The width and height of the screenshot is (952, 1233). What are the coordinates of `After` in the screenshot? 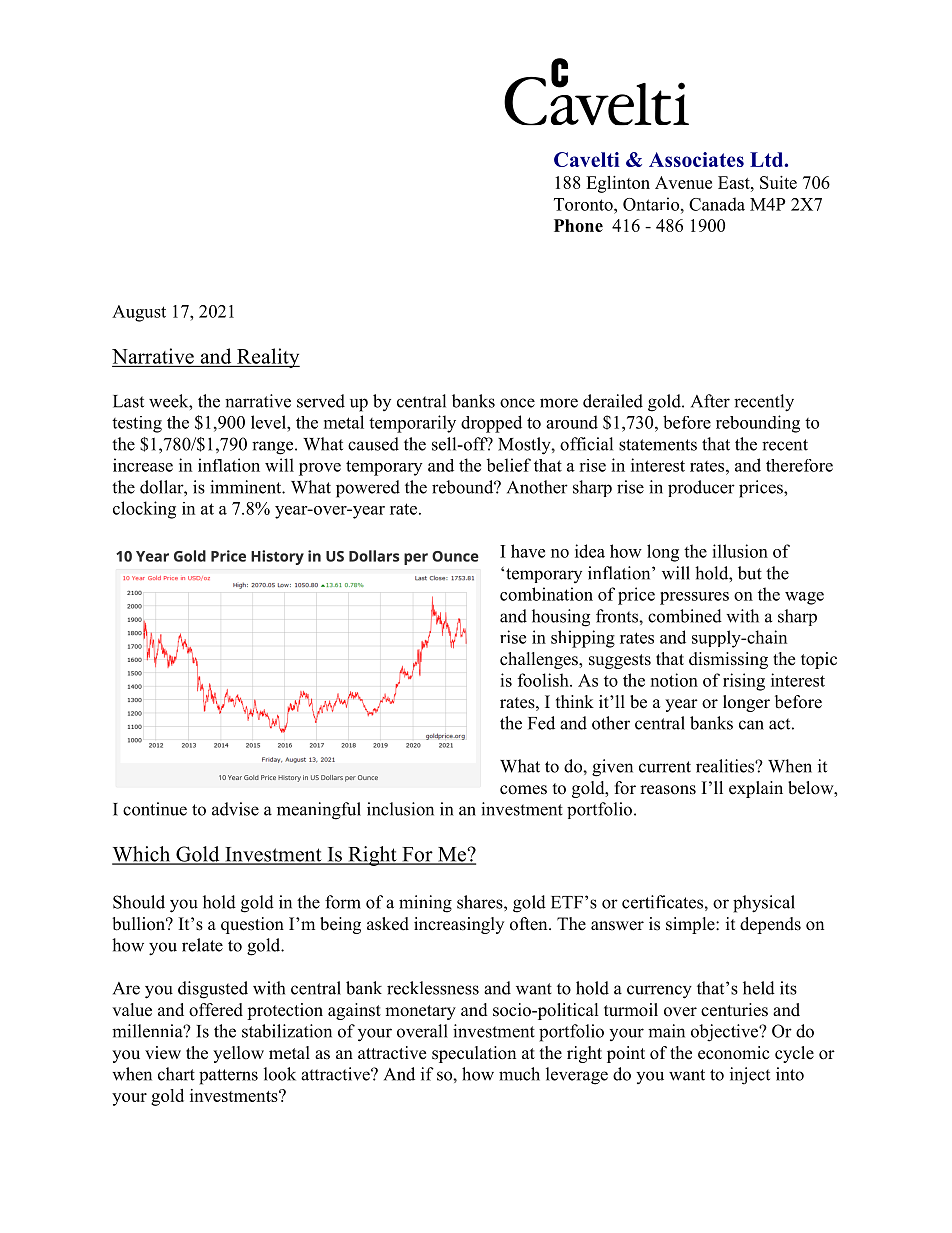 It's located at (710, 401).
